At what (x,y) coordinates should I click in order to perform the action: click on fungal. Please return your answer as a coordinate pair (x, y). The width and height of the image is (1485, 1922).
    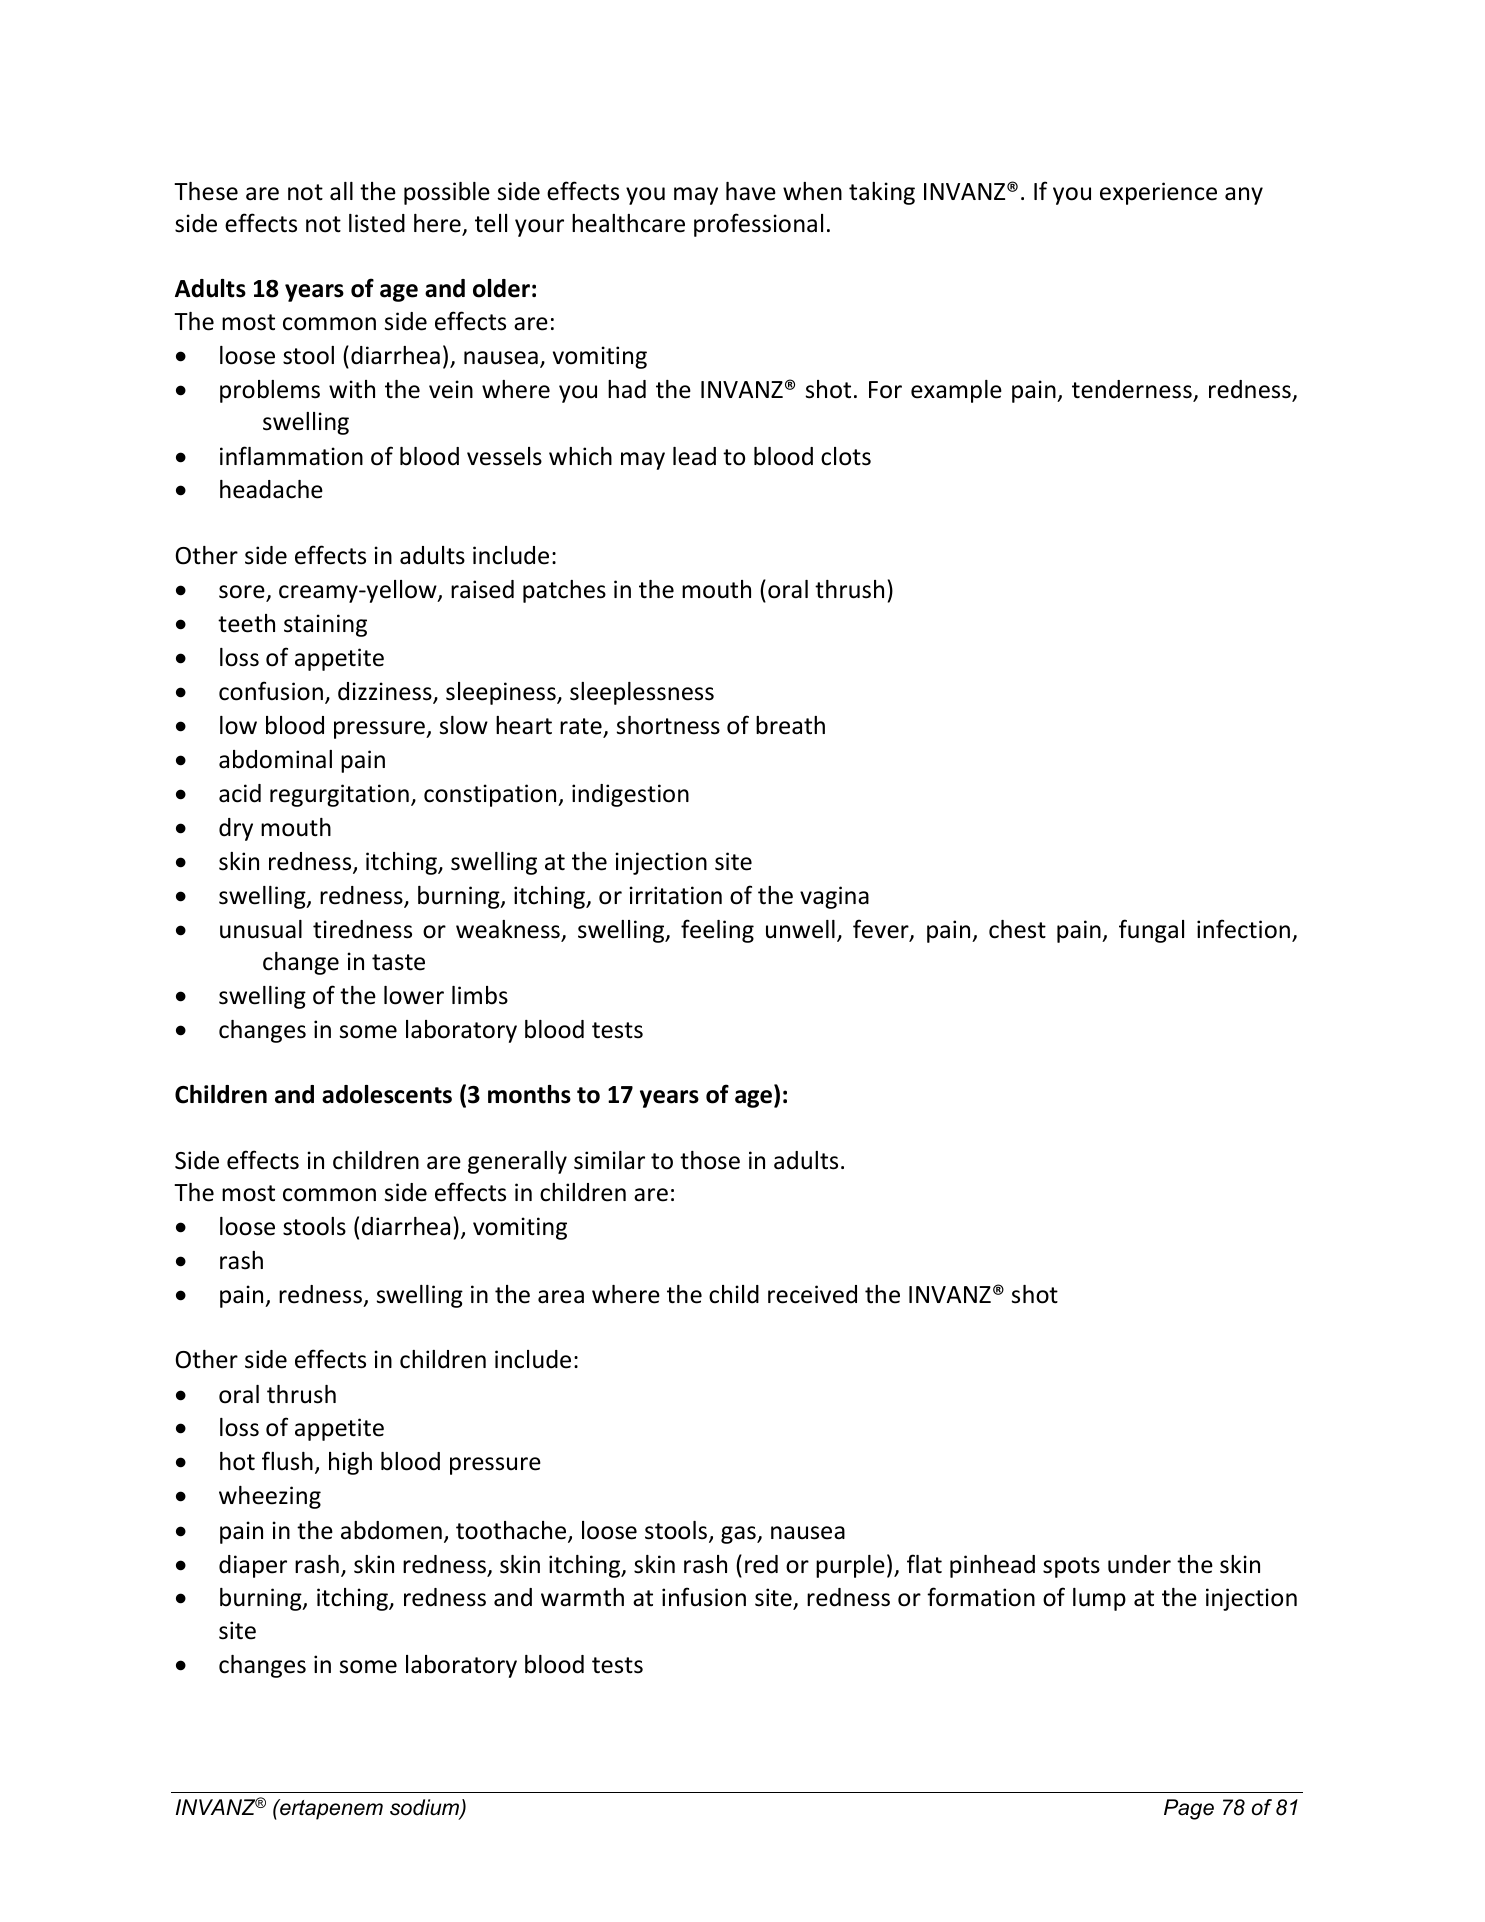
    Looking at the image, I should click on (1151, 931).
